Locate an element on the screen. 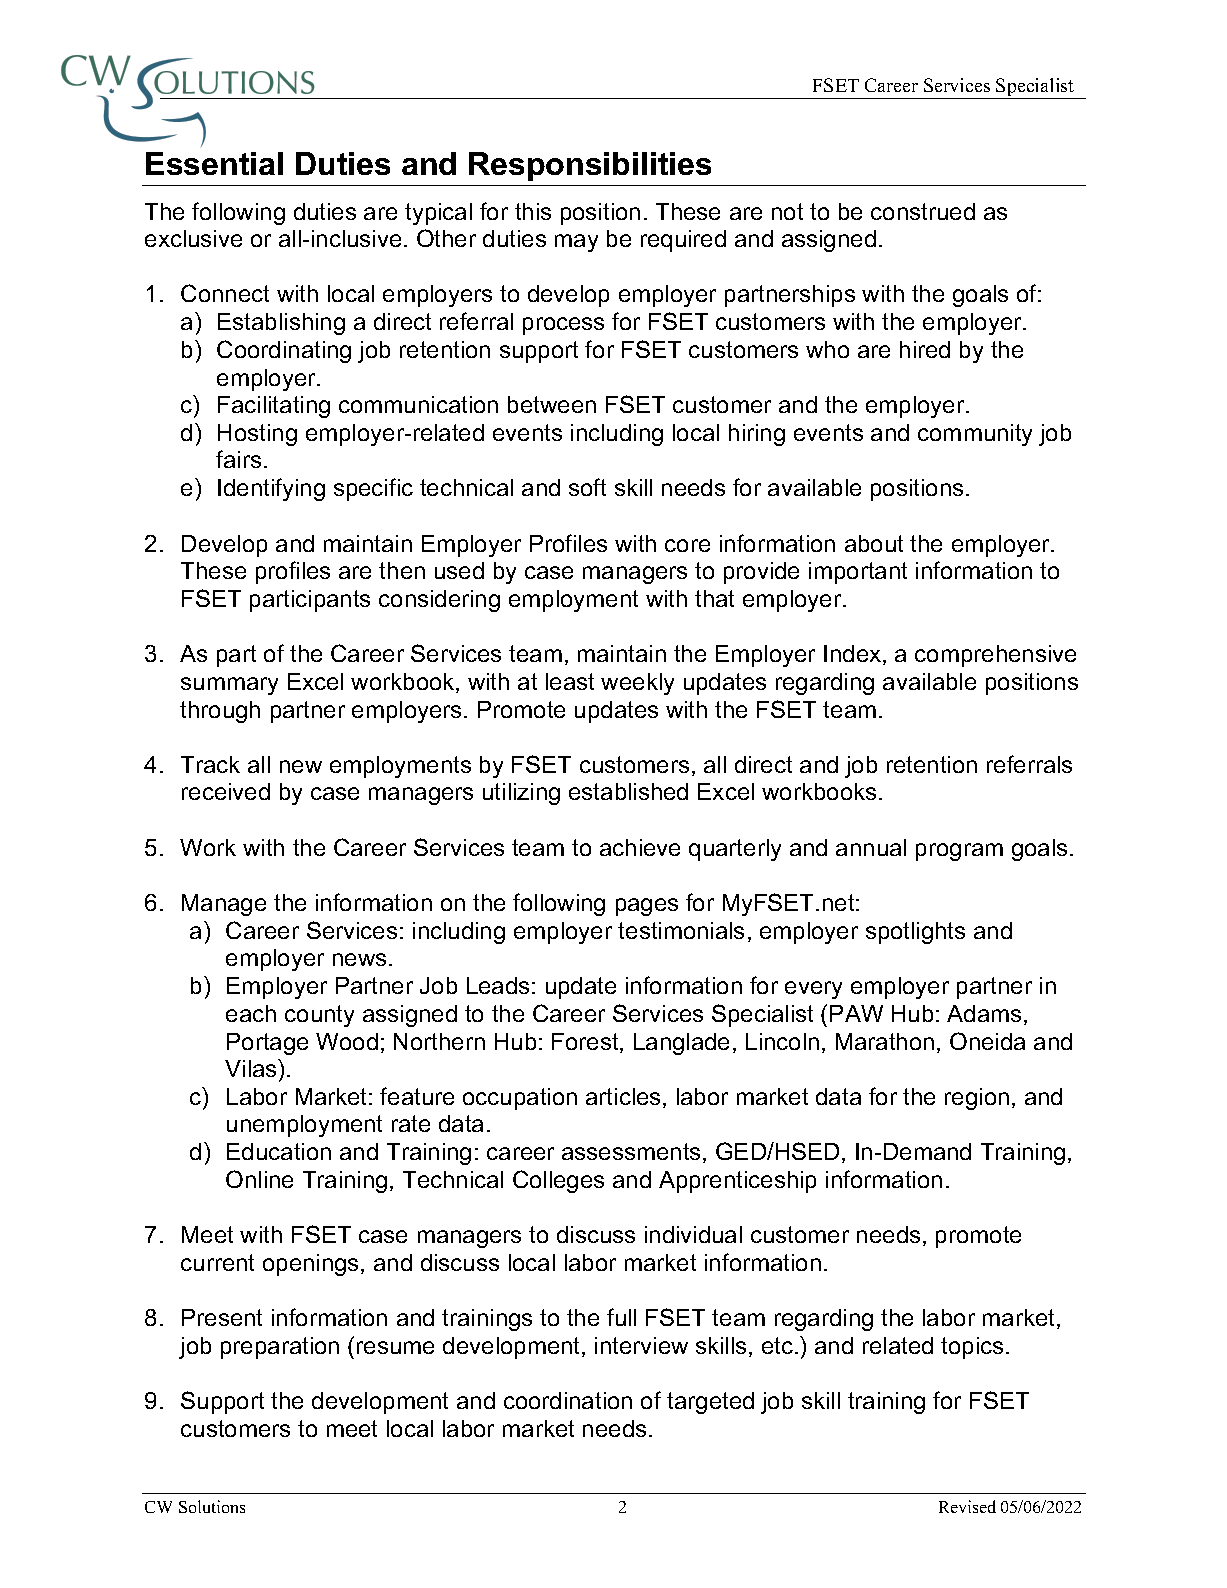  Portage is located at coordinates (267, 1044).
